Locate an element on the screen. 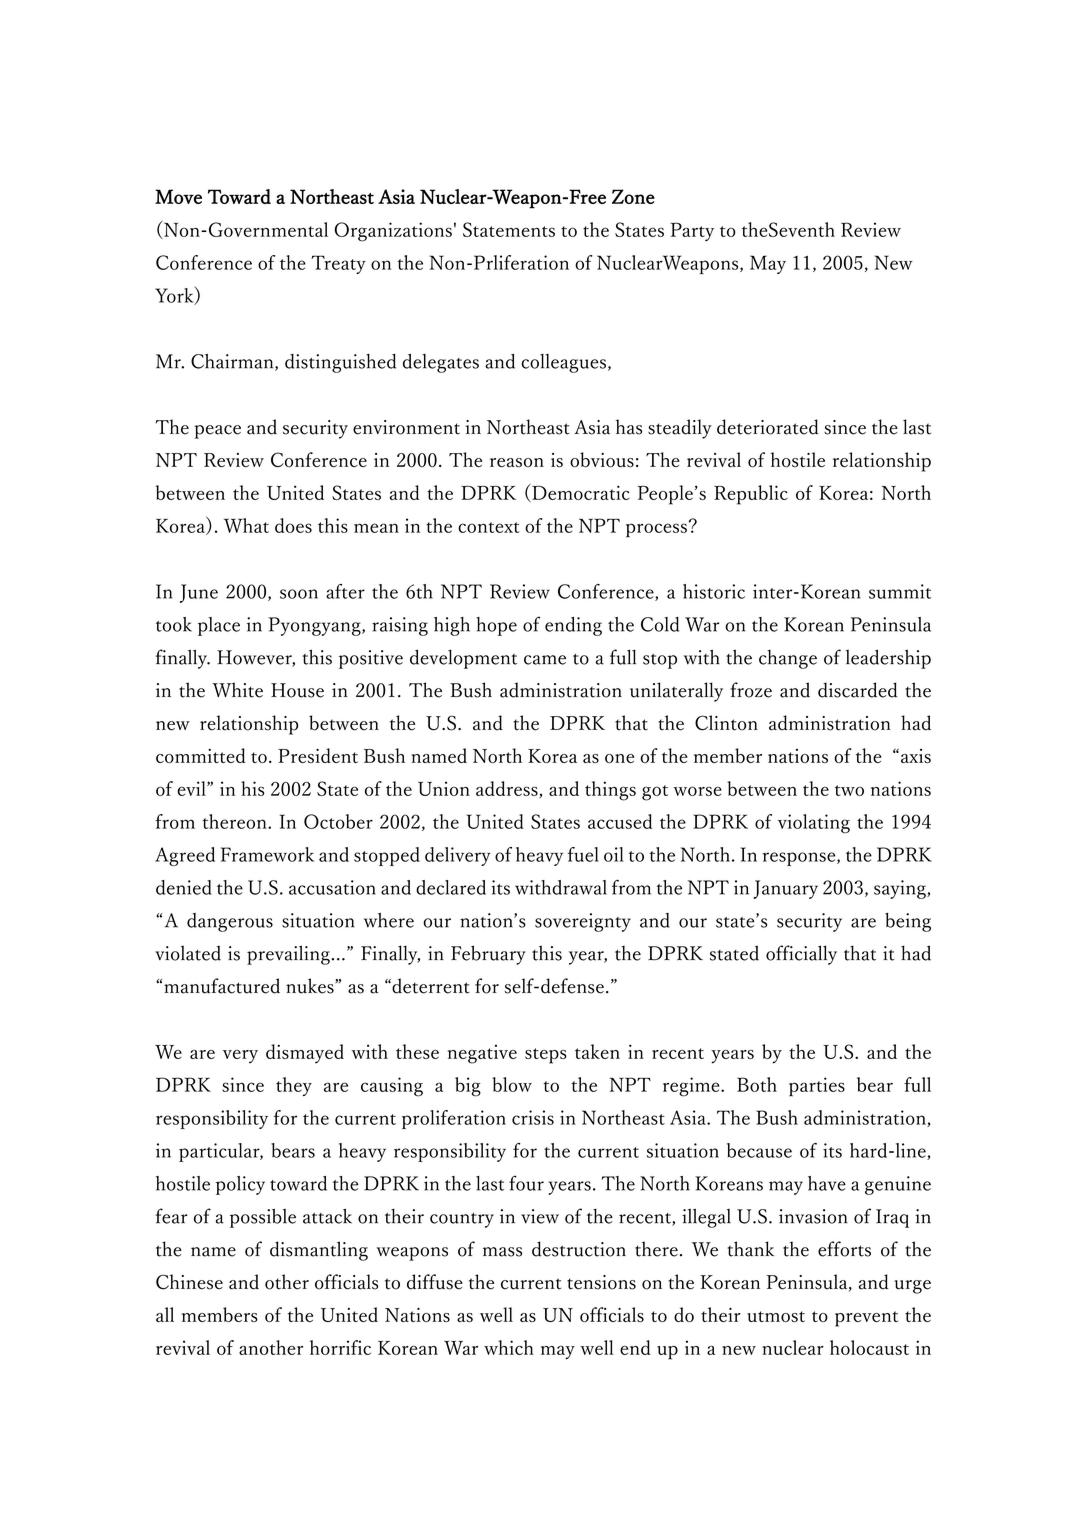 This screenshot has width=1087, height=1538. Zone is located at coordinates (633, 196).
